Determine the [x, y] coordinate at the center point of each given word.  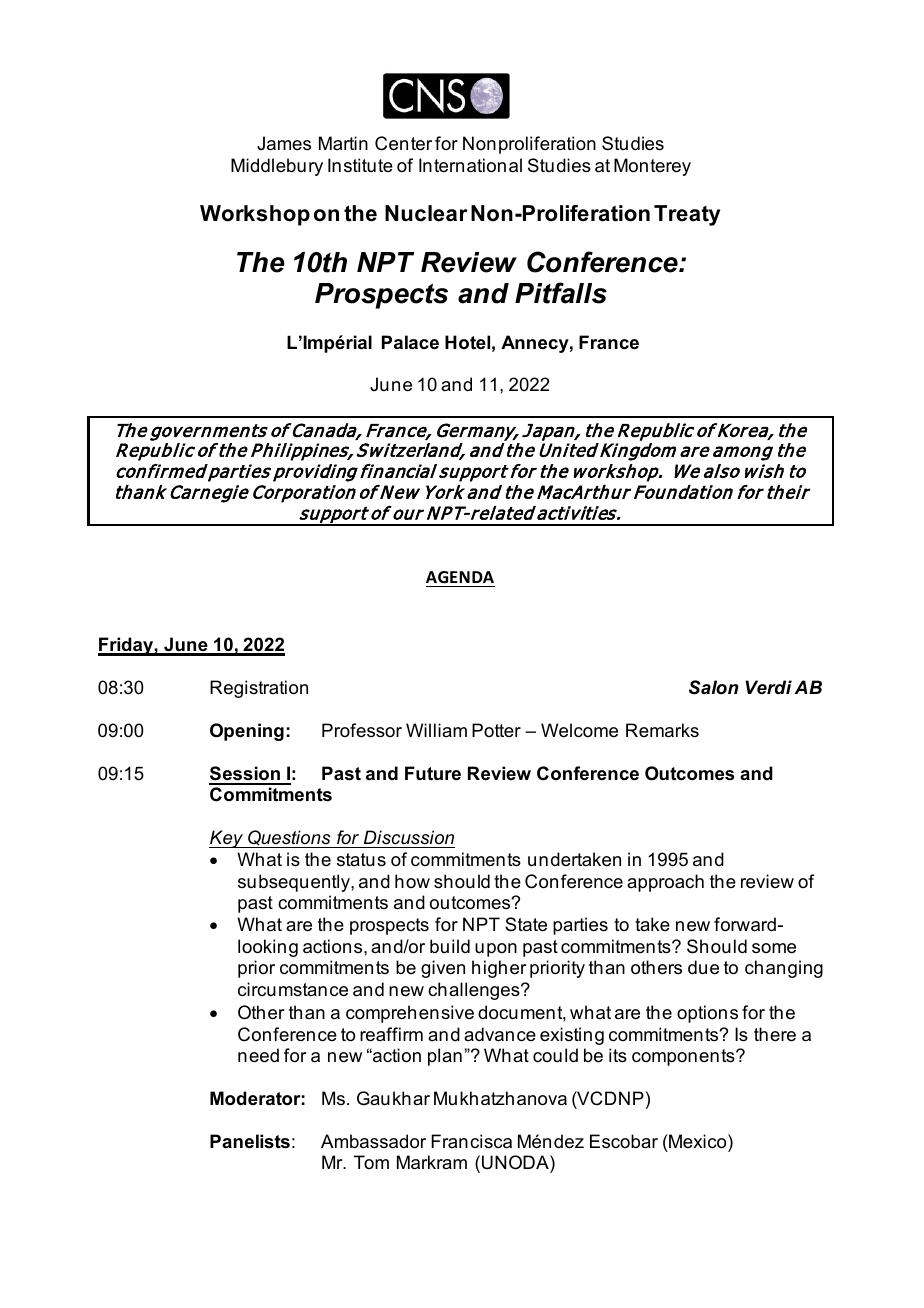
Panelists [250, 1141]
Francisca [471, 1141]
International [470, 165]
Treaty [687, 215]
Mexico [698, 1141]
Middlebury [277, 167]
